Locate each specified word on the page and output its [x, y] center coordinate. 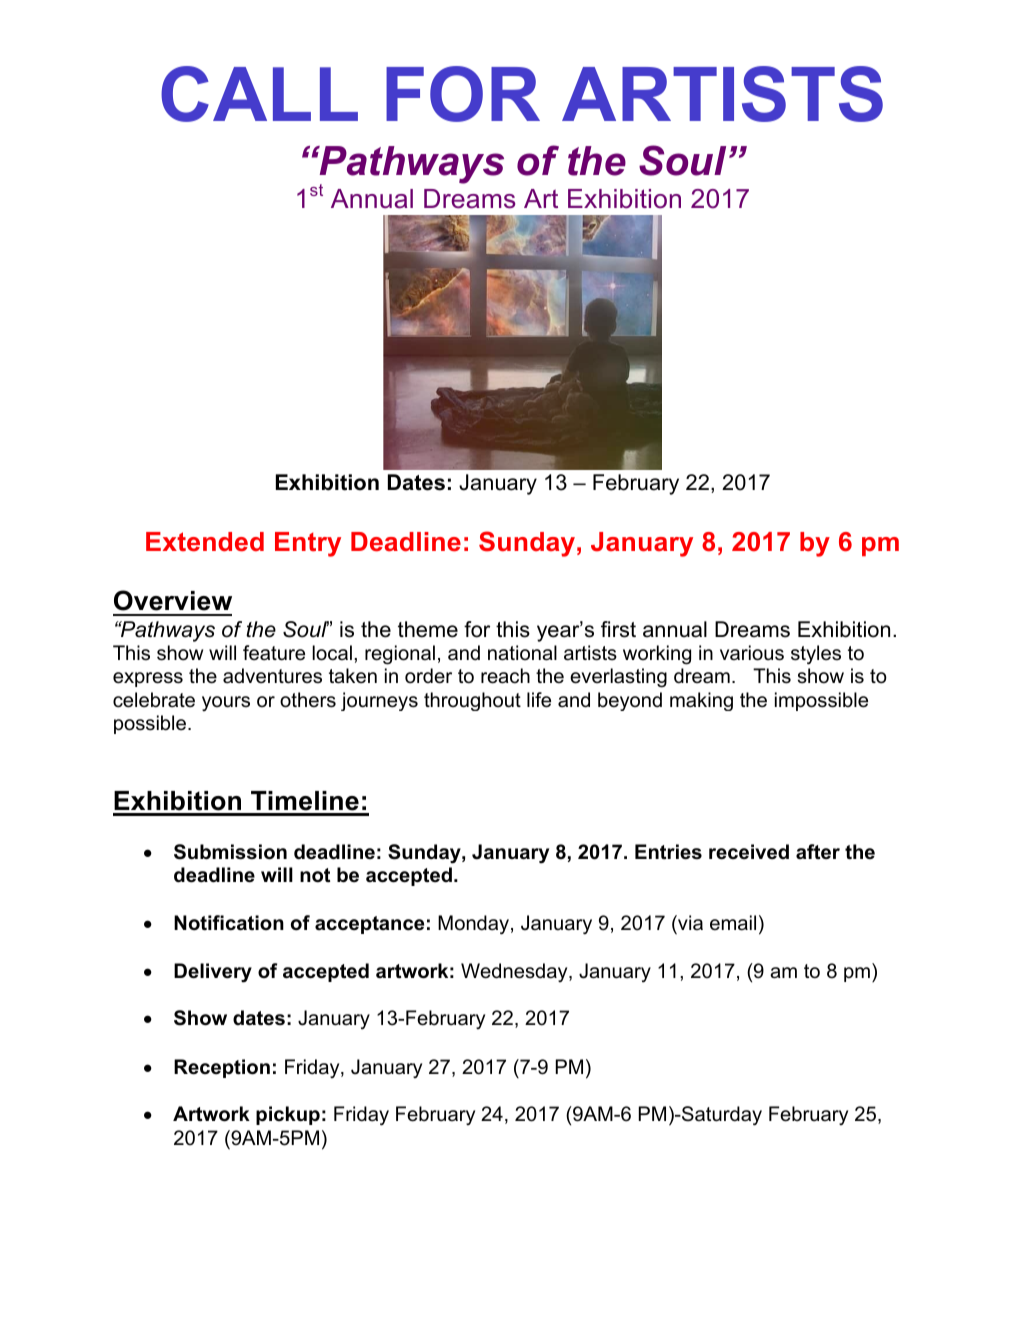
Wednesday [515, 972]
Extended [205, 542]
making [701, 701]
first [618, 629]
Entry [308, 544]
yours [226, 703]
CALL [259, 94]
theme [428, 629]
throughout [472, 701]
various [752, 653]
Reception [222, 1068]
